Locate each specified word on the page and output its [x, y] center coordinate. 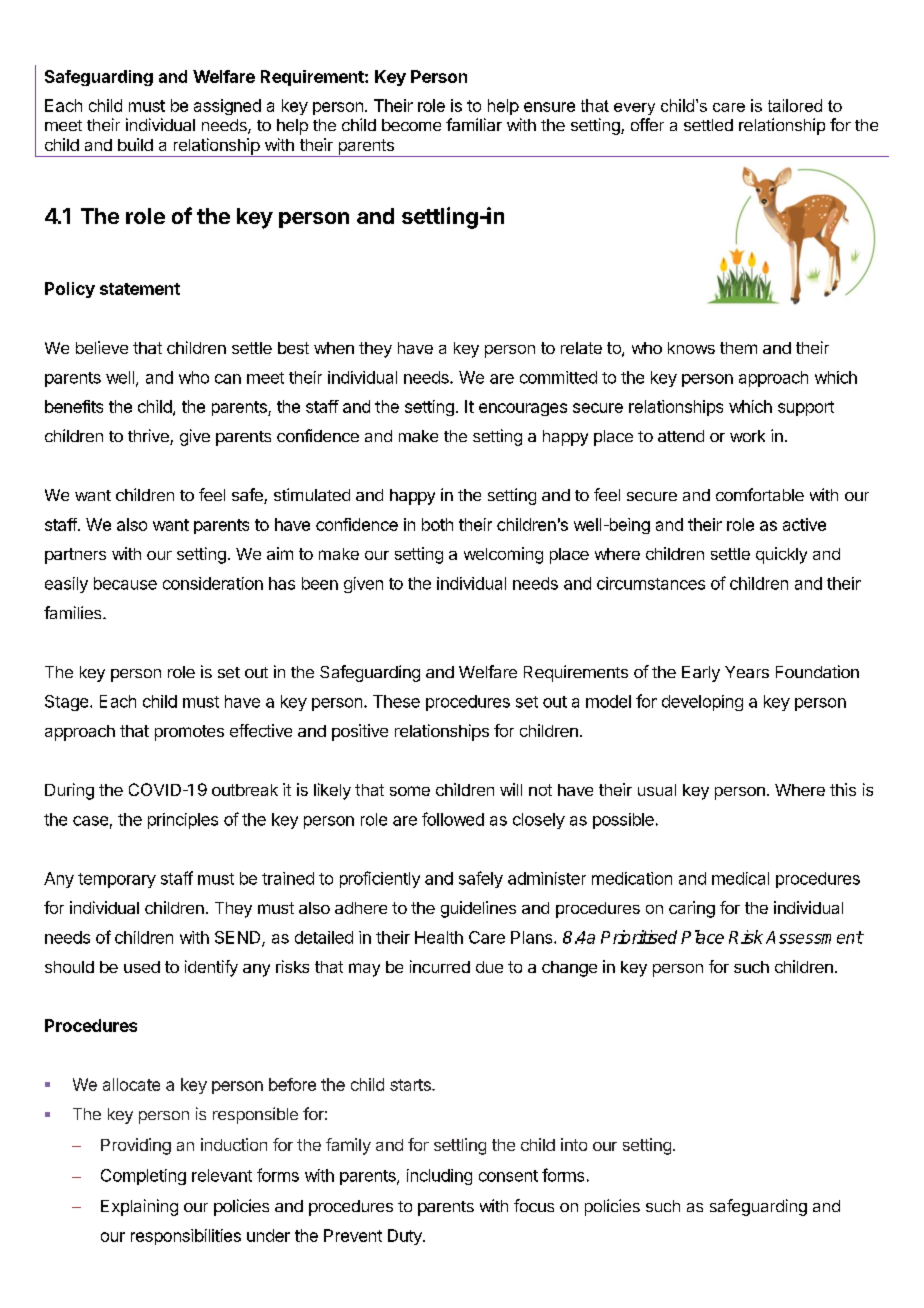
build [135, 144]
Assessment [814, 937]
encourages [523, 409]
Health [439, 937]
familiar [474, 124]
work [747, 436]
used [142, 967]
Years [747, 672]
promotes [189, 733]
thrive [149, 437]
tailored [795, 105]
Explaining [139, 1207]
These [396, 701]
